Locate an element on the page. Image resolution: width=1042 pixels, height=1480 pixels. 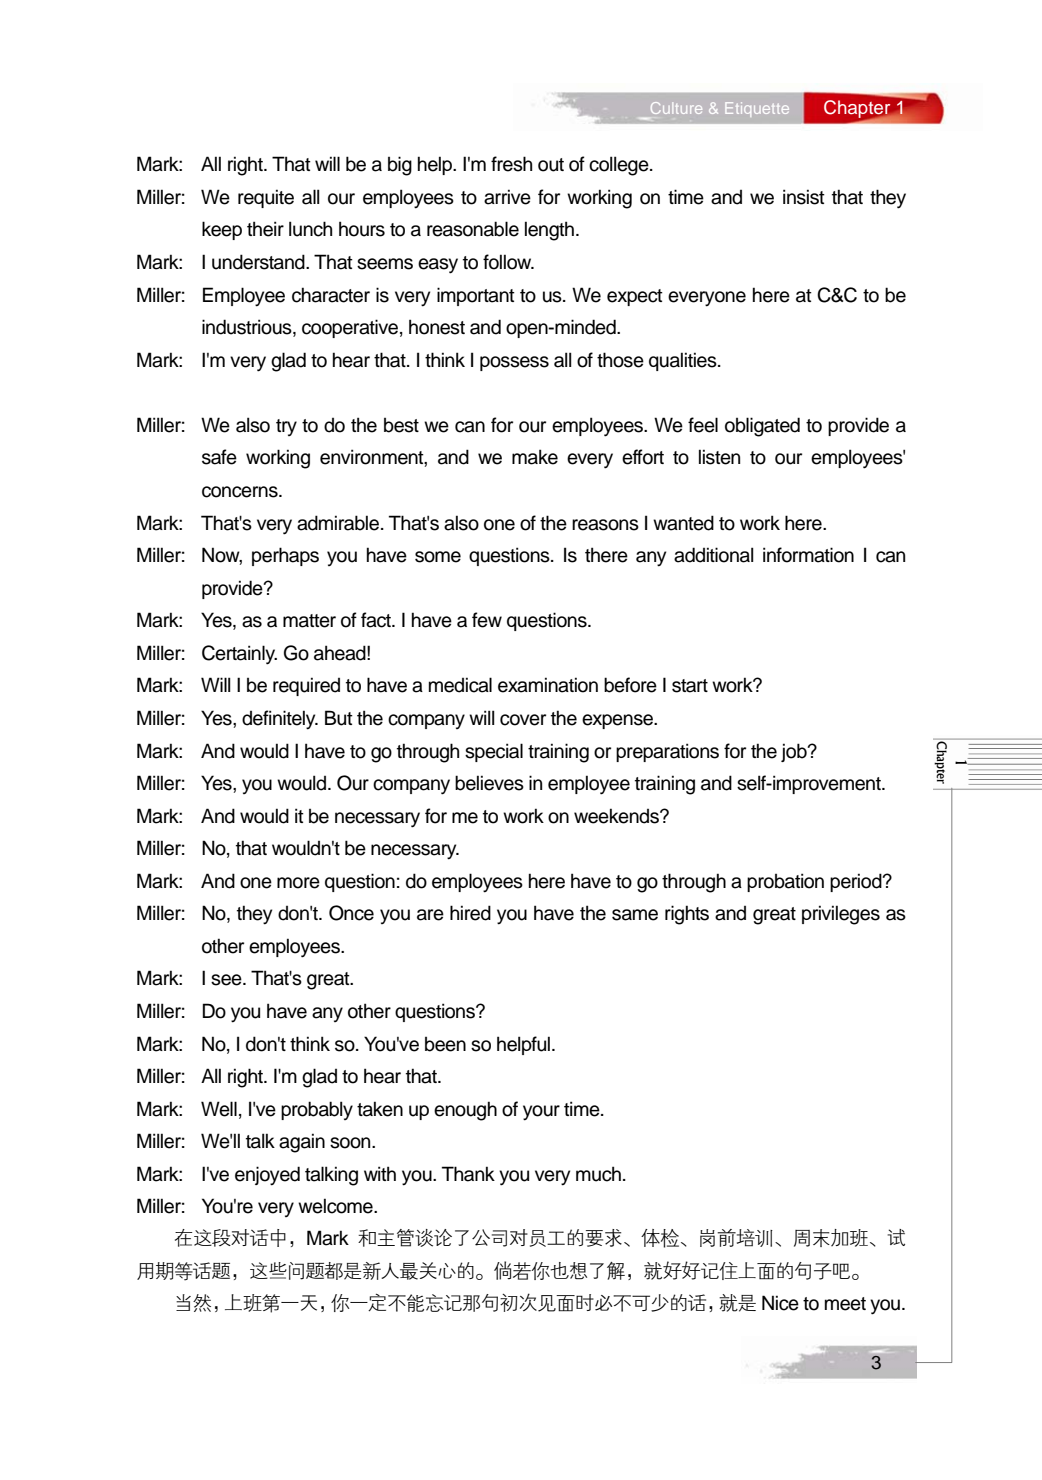
out is located at coordinates (551, 165).
